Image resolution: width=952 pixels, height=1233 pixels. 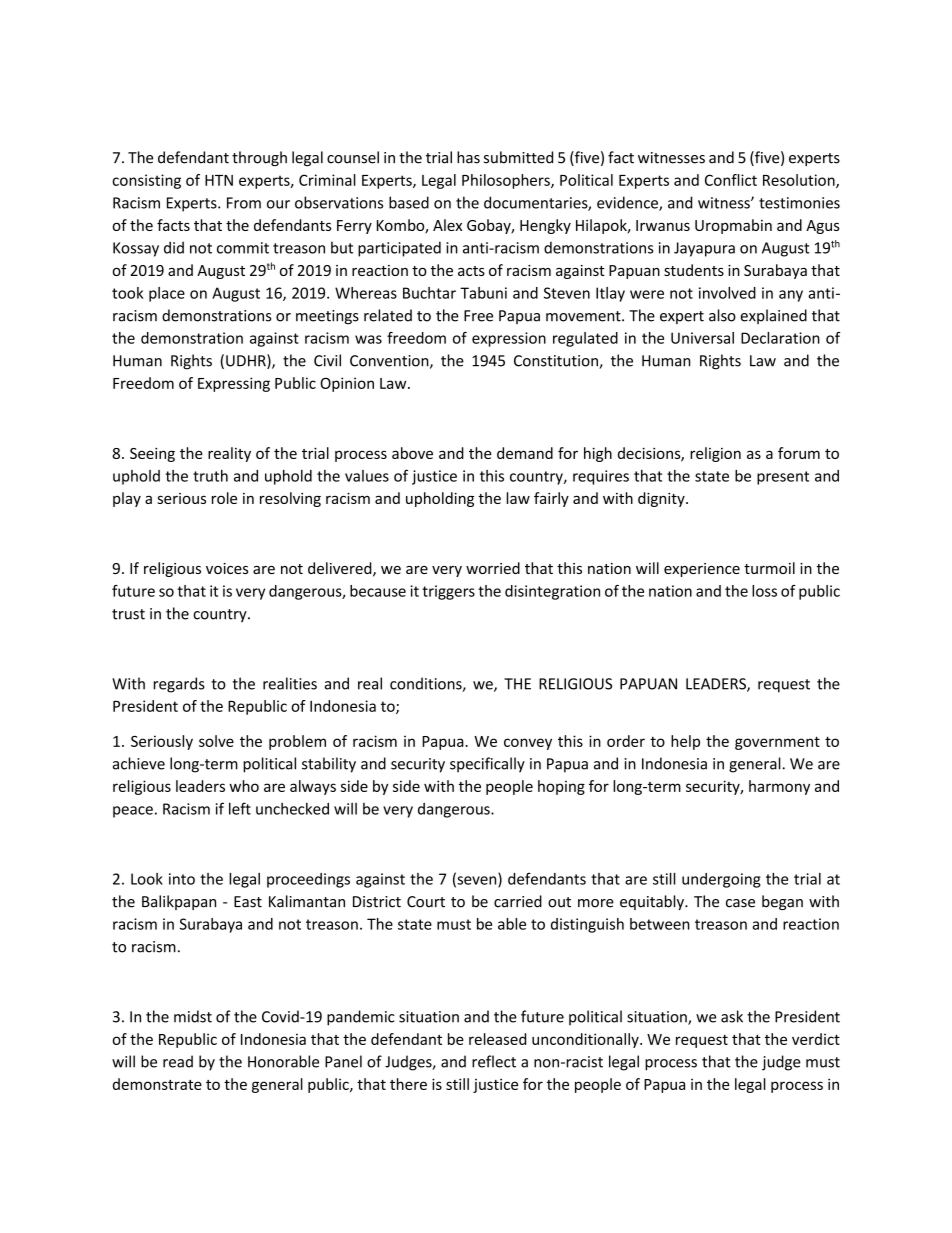 I want to click on Philosophers, so click(x=507, y=181).
